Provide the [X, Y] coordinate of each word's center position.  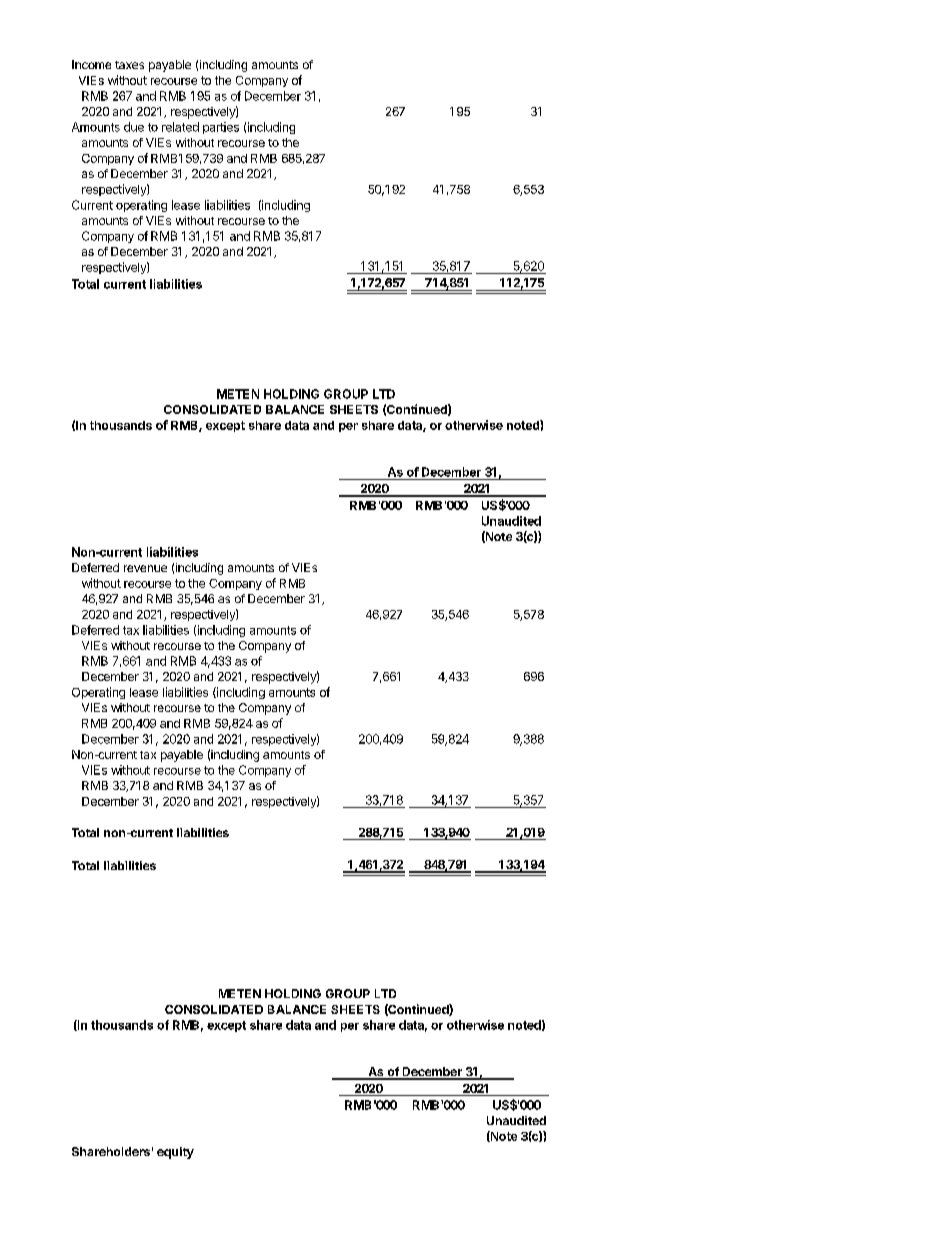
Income [91, 64]
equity [175, 1153]
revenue [145, 568]
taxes [129, 65]
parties [221, 128]
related [180, 127]
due [134, 127]
